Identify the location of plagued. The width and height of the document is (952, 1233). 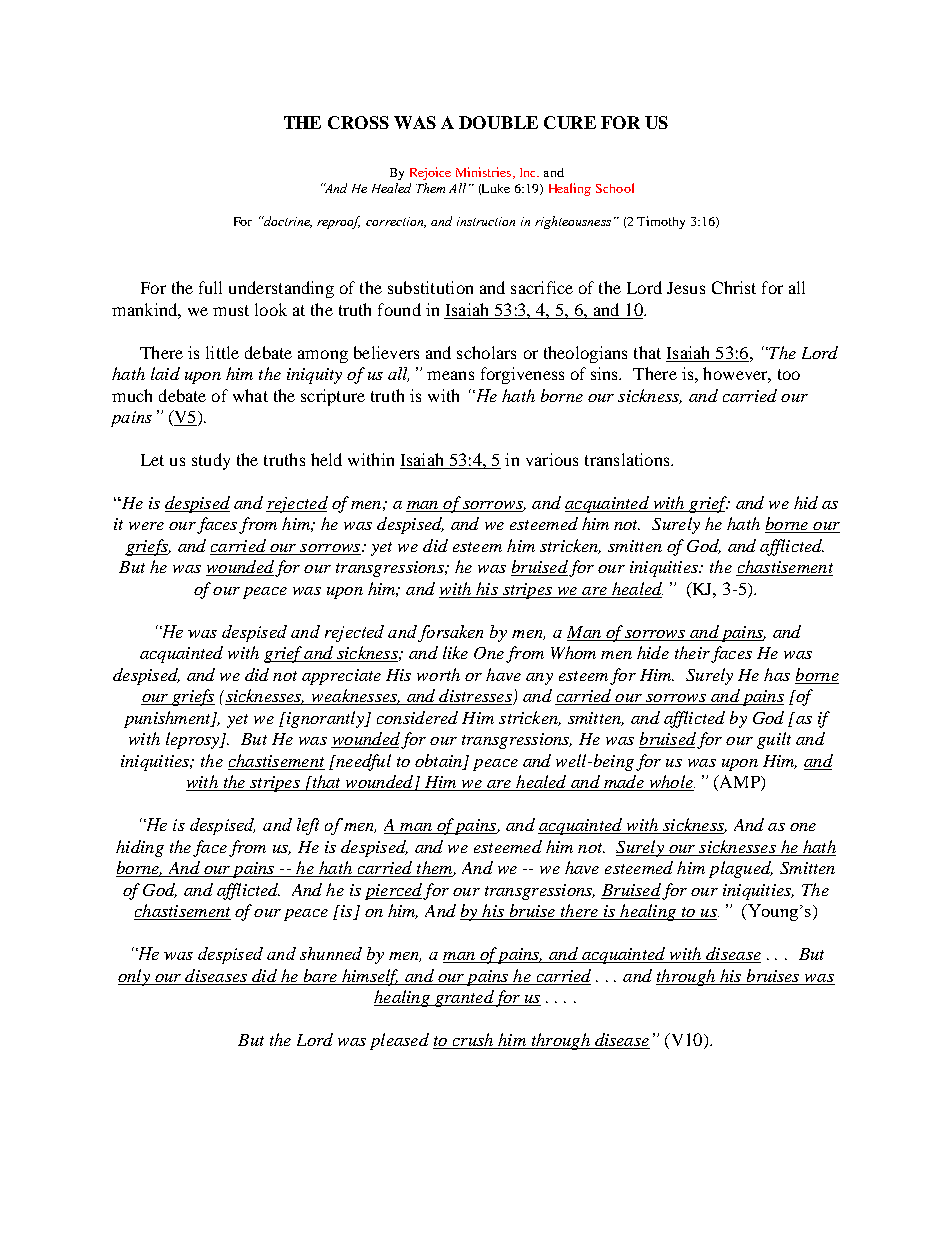
(741, 869).
